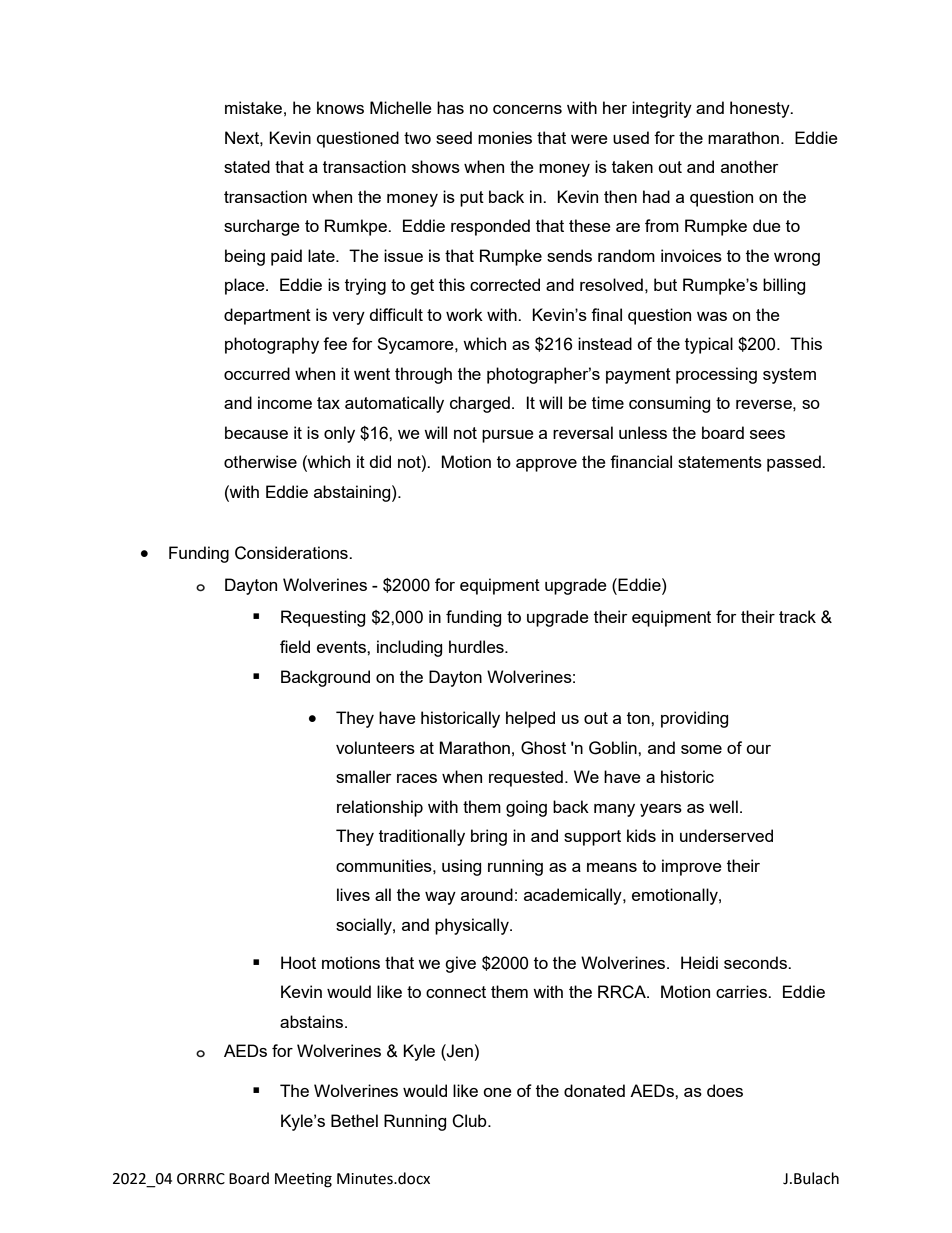  Describe the element at coordinates (353, 894) in the page. I see `lives` at that location.
